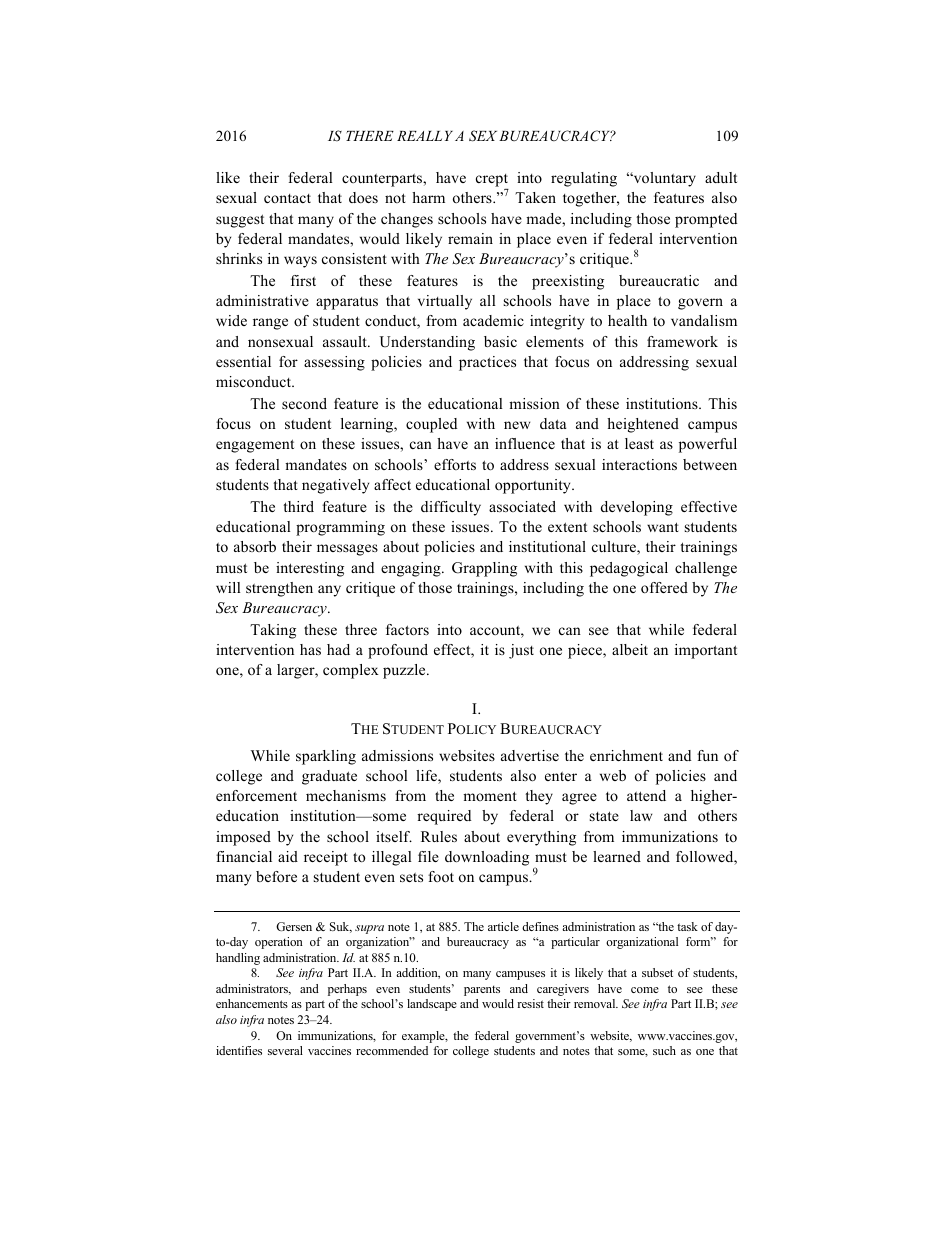  I want to click on advertise, so click(530, 755).
